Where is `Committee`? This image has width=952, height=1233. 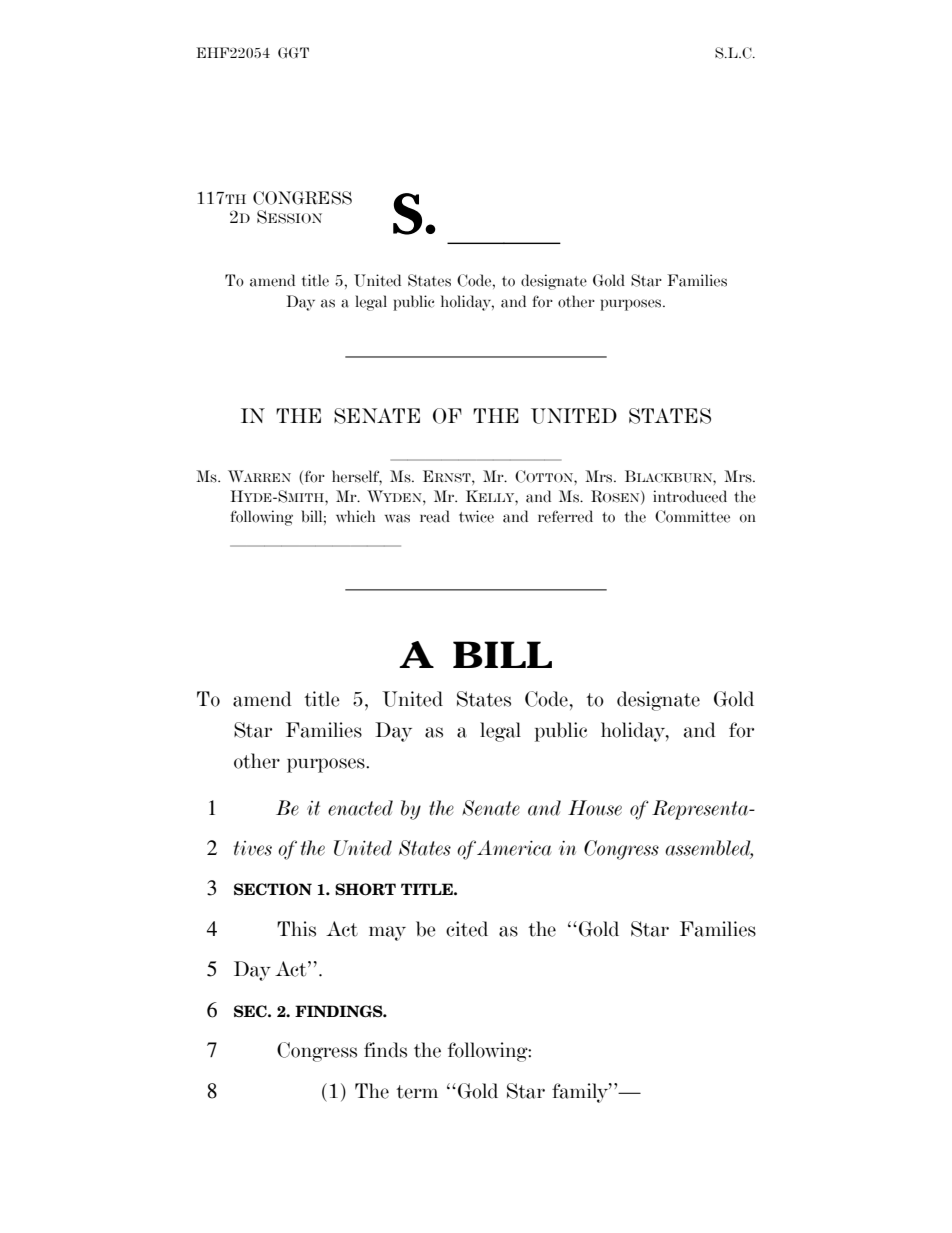
Committee is located at coordinates (692, 516).
